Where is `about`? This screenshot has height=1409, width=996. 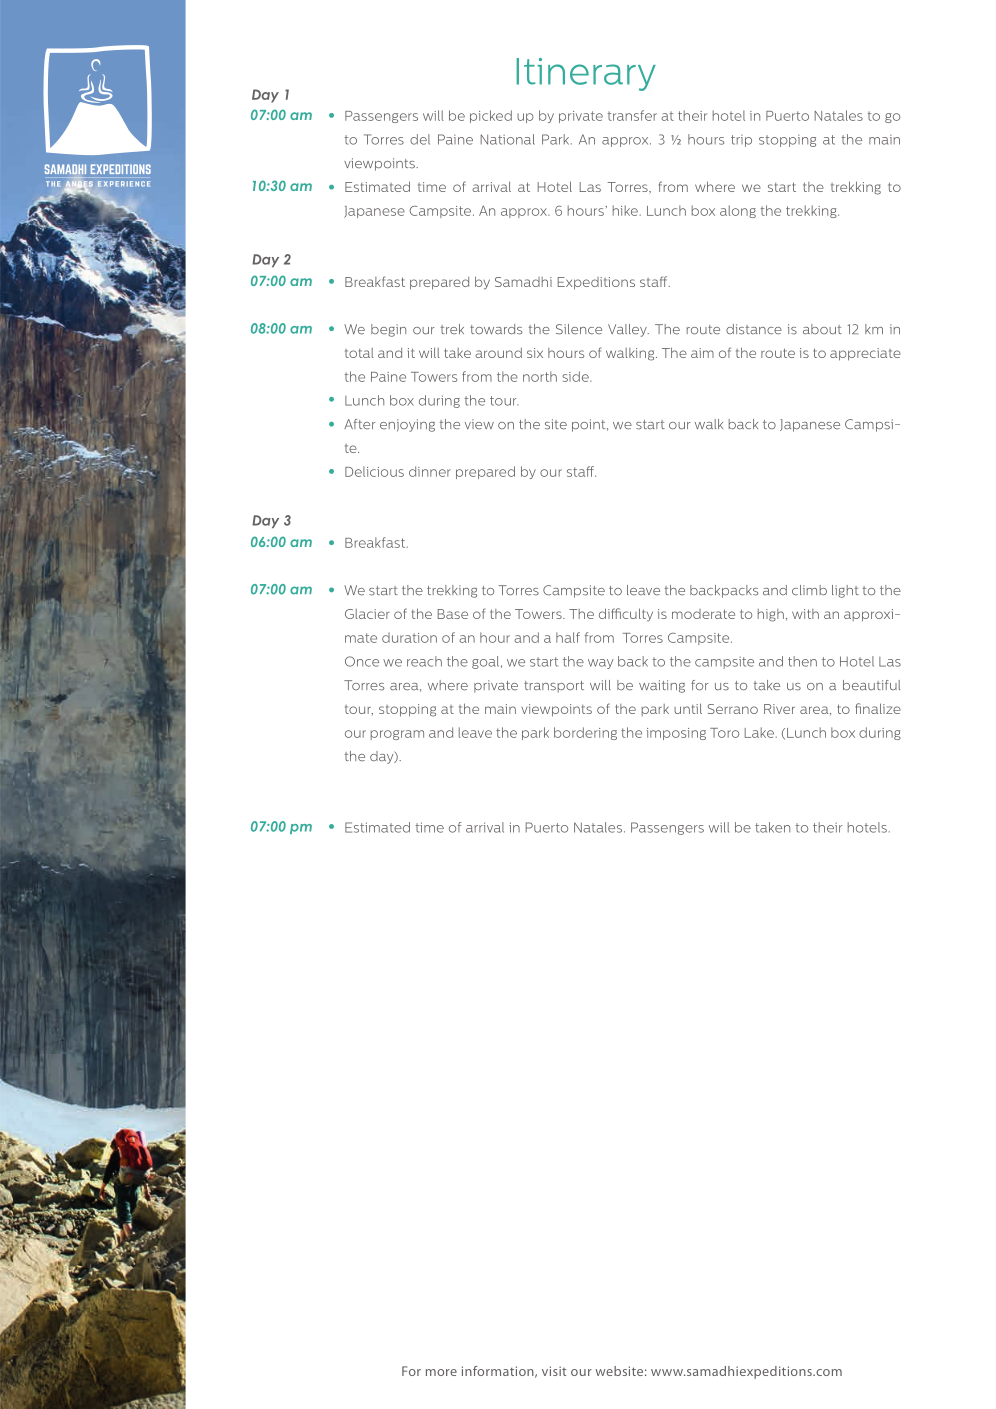 about is located at coordinates (822, 329).
